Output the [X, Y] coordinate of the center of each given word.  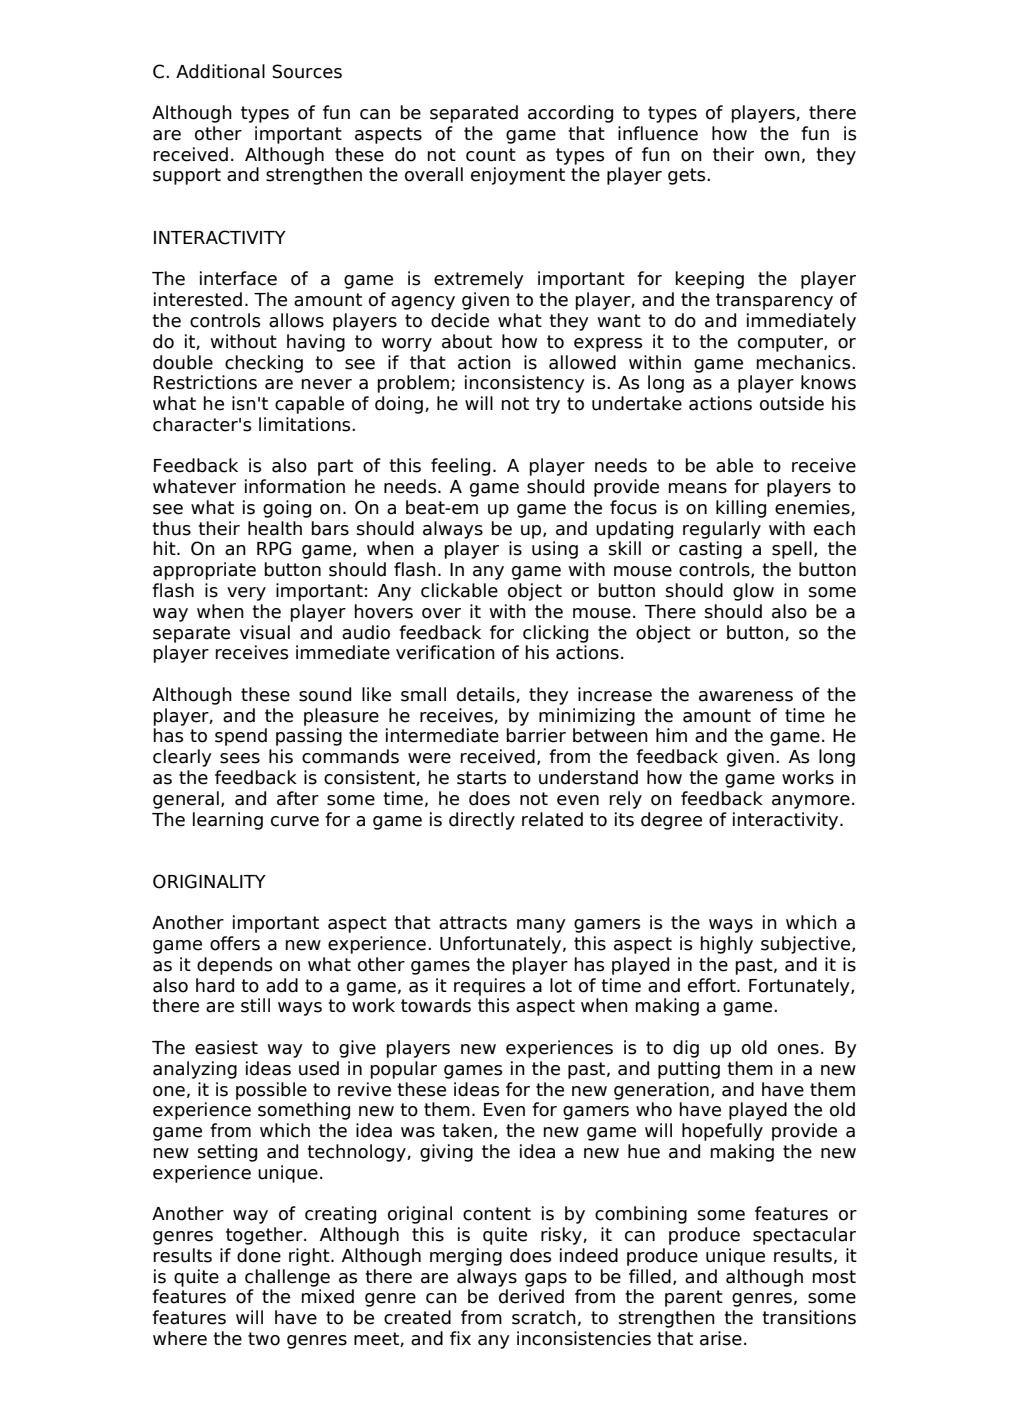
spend [241, 737]
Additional [220, 71]
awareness [746, 696]
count [491, 155]
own [782, 156]
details [487, 695]
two [264, 1339]
